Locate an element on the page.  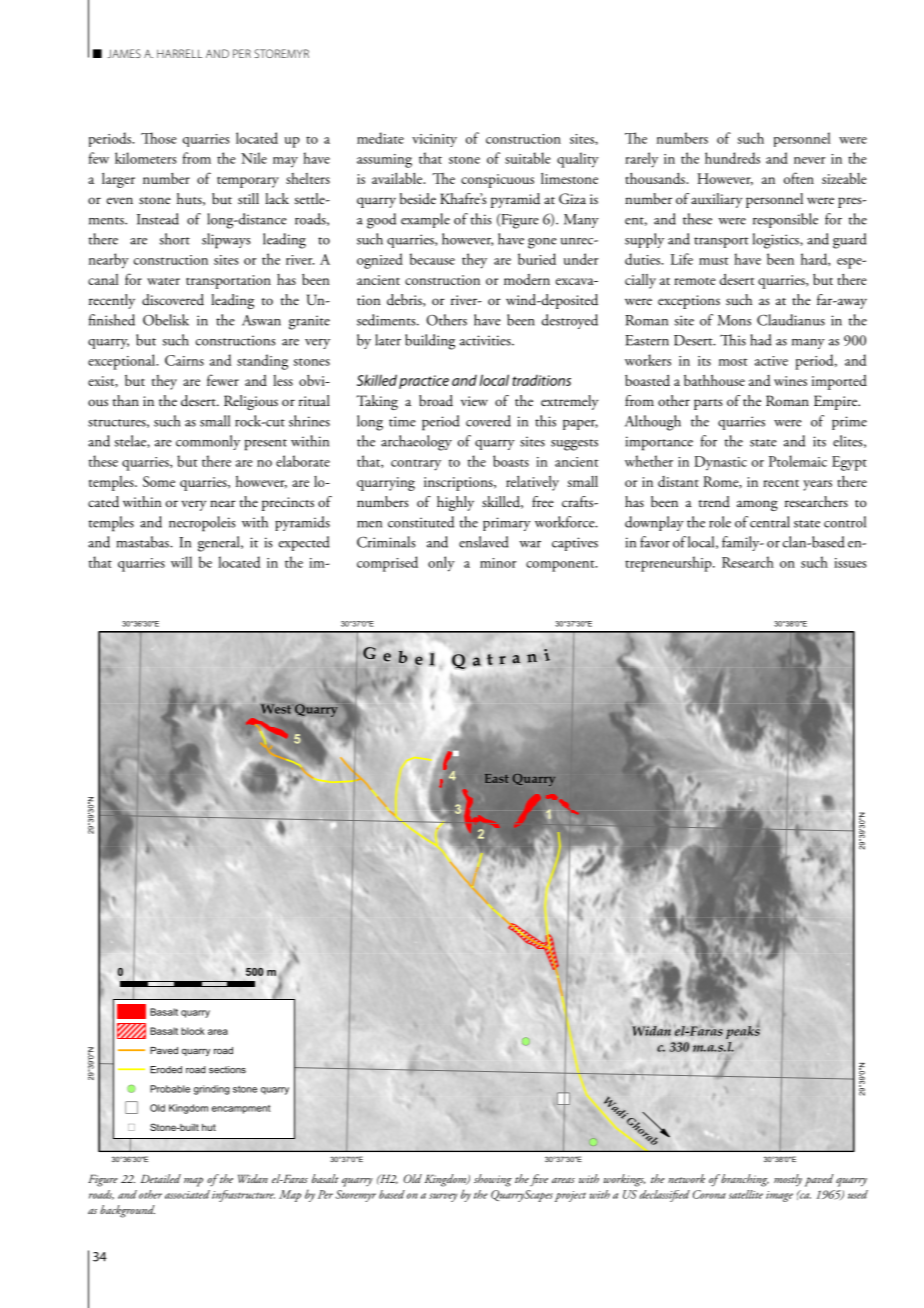
activities is located at coordinates (486, 340).
